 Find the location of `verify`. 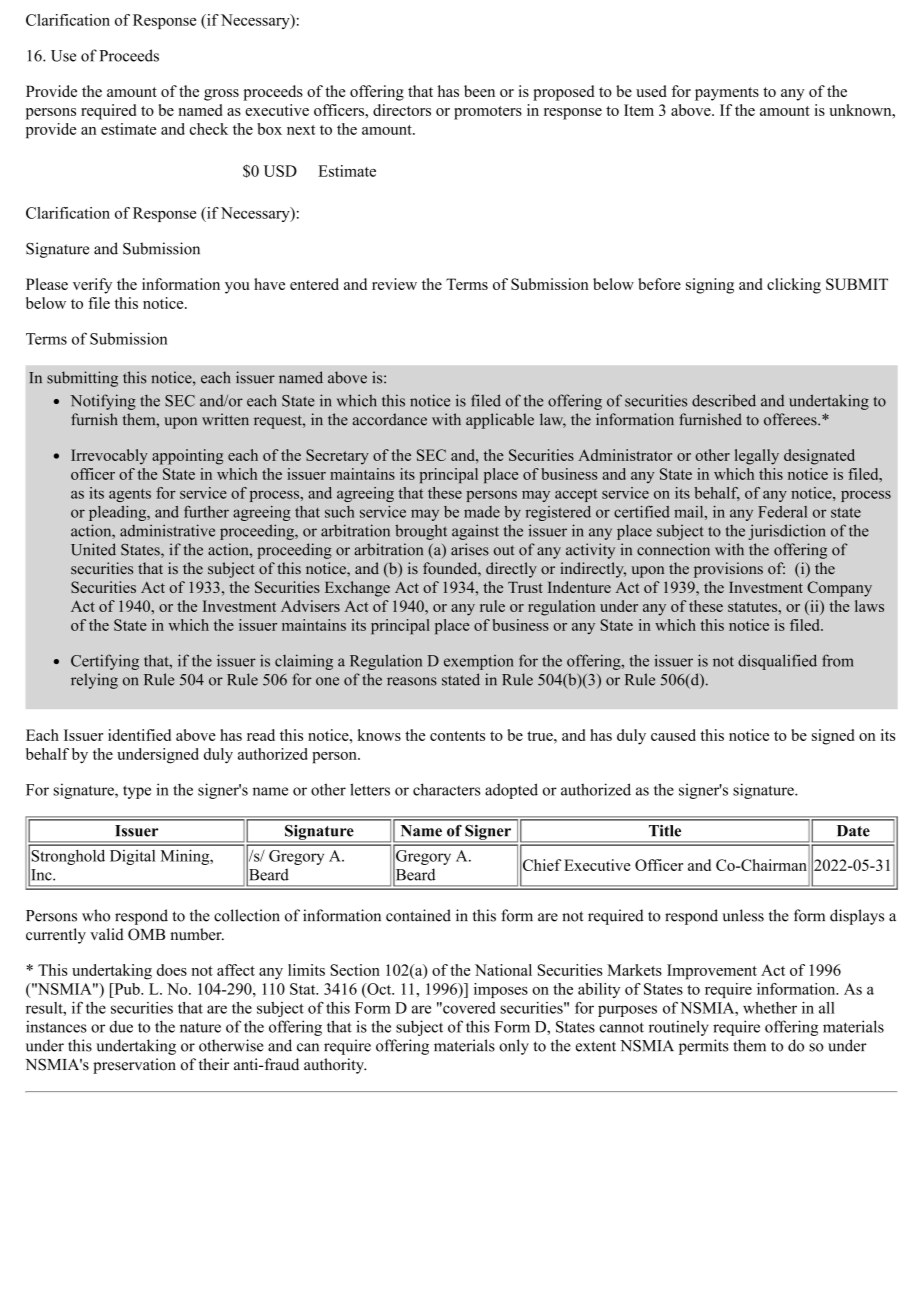

verify is located at coordinates (92, 286).
